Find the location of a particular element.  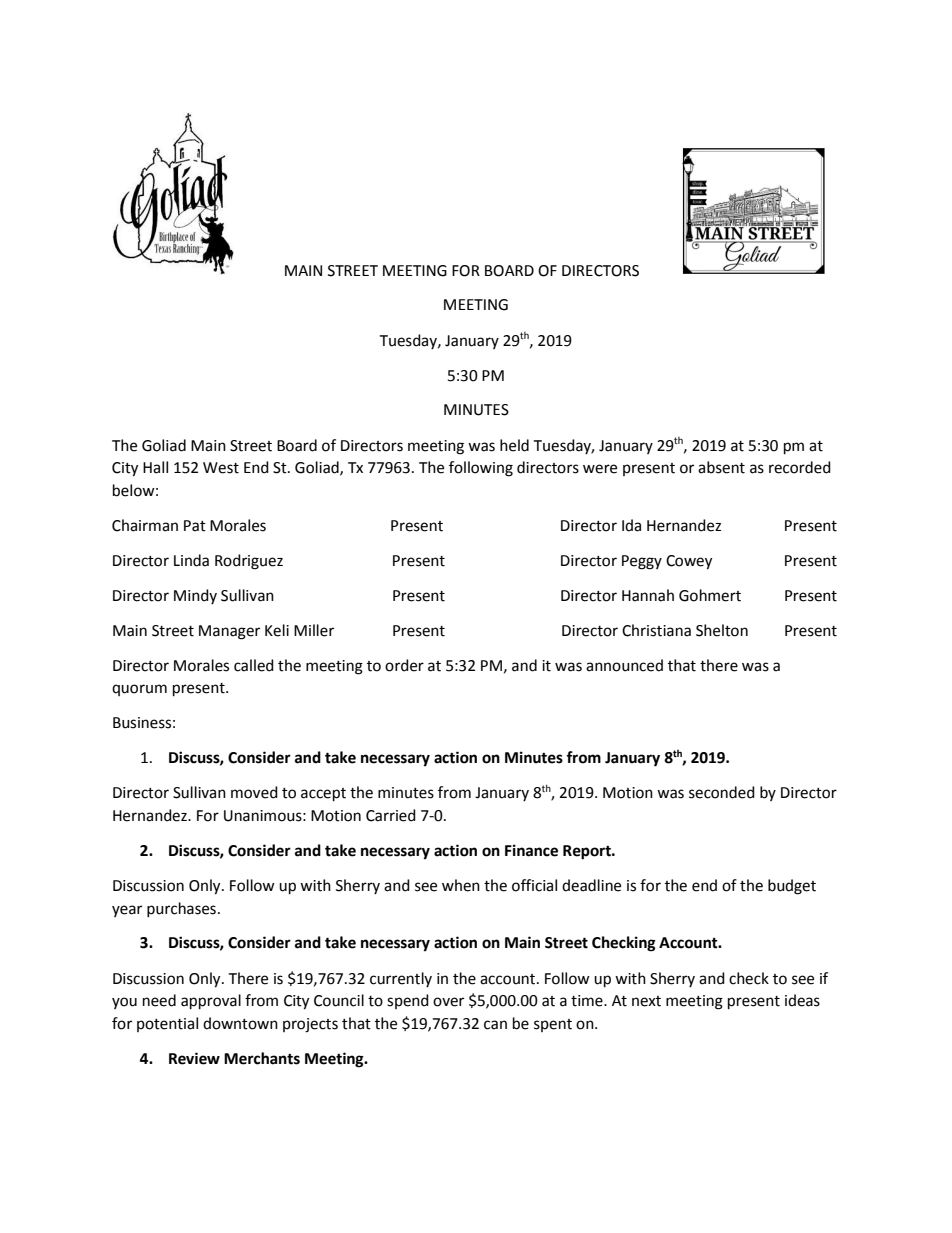

budget is located at coordinates (792, 887).
